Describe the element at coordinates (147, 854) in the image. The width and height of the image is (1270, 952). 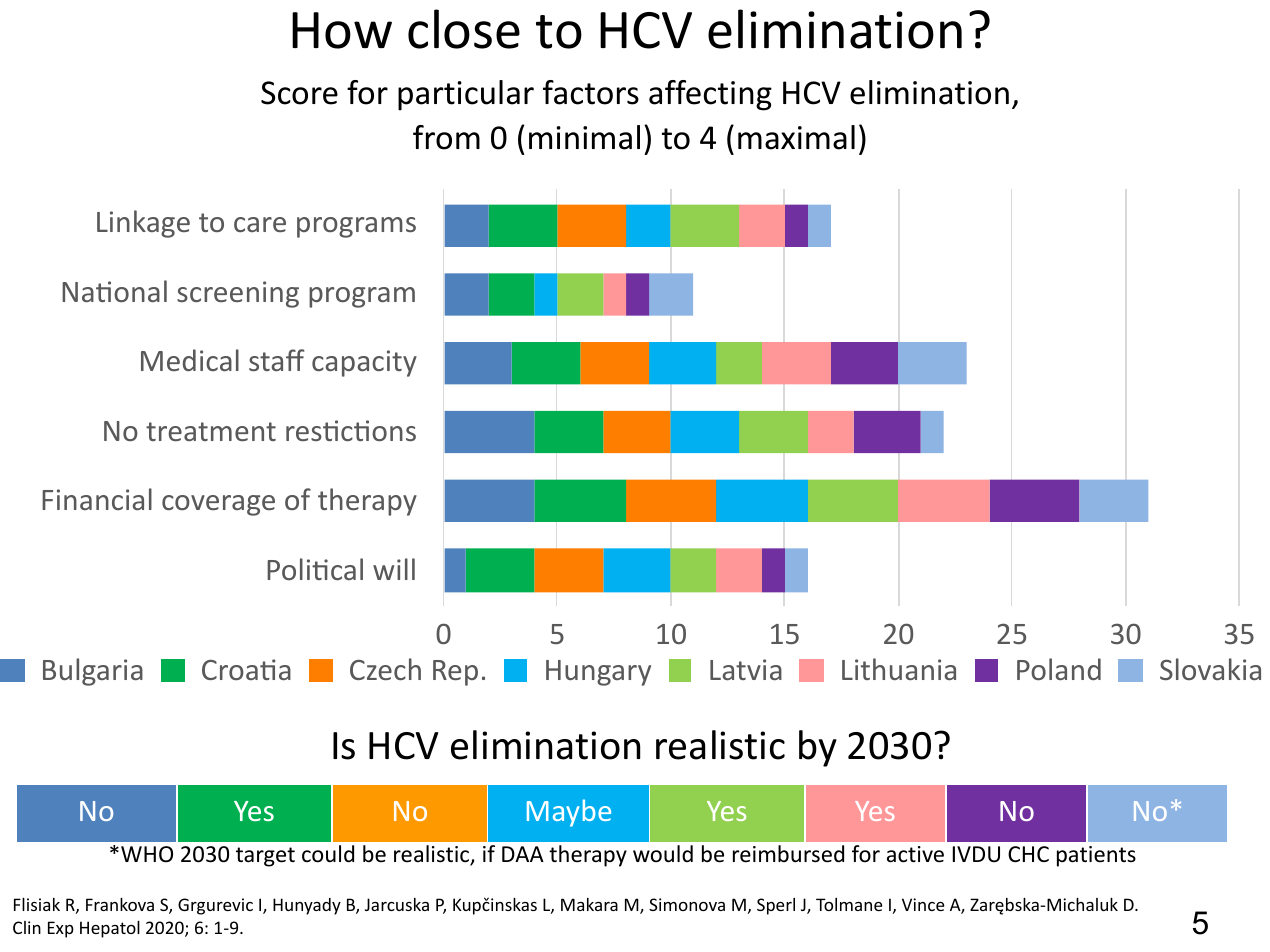
I see `WHO` at that location.
